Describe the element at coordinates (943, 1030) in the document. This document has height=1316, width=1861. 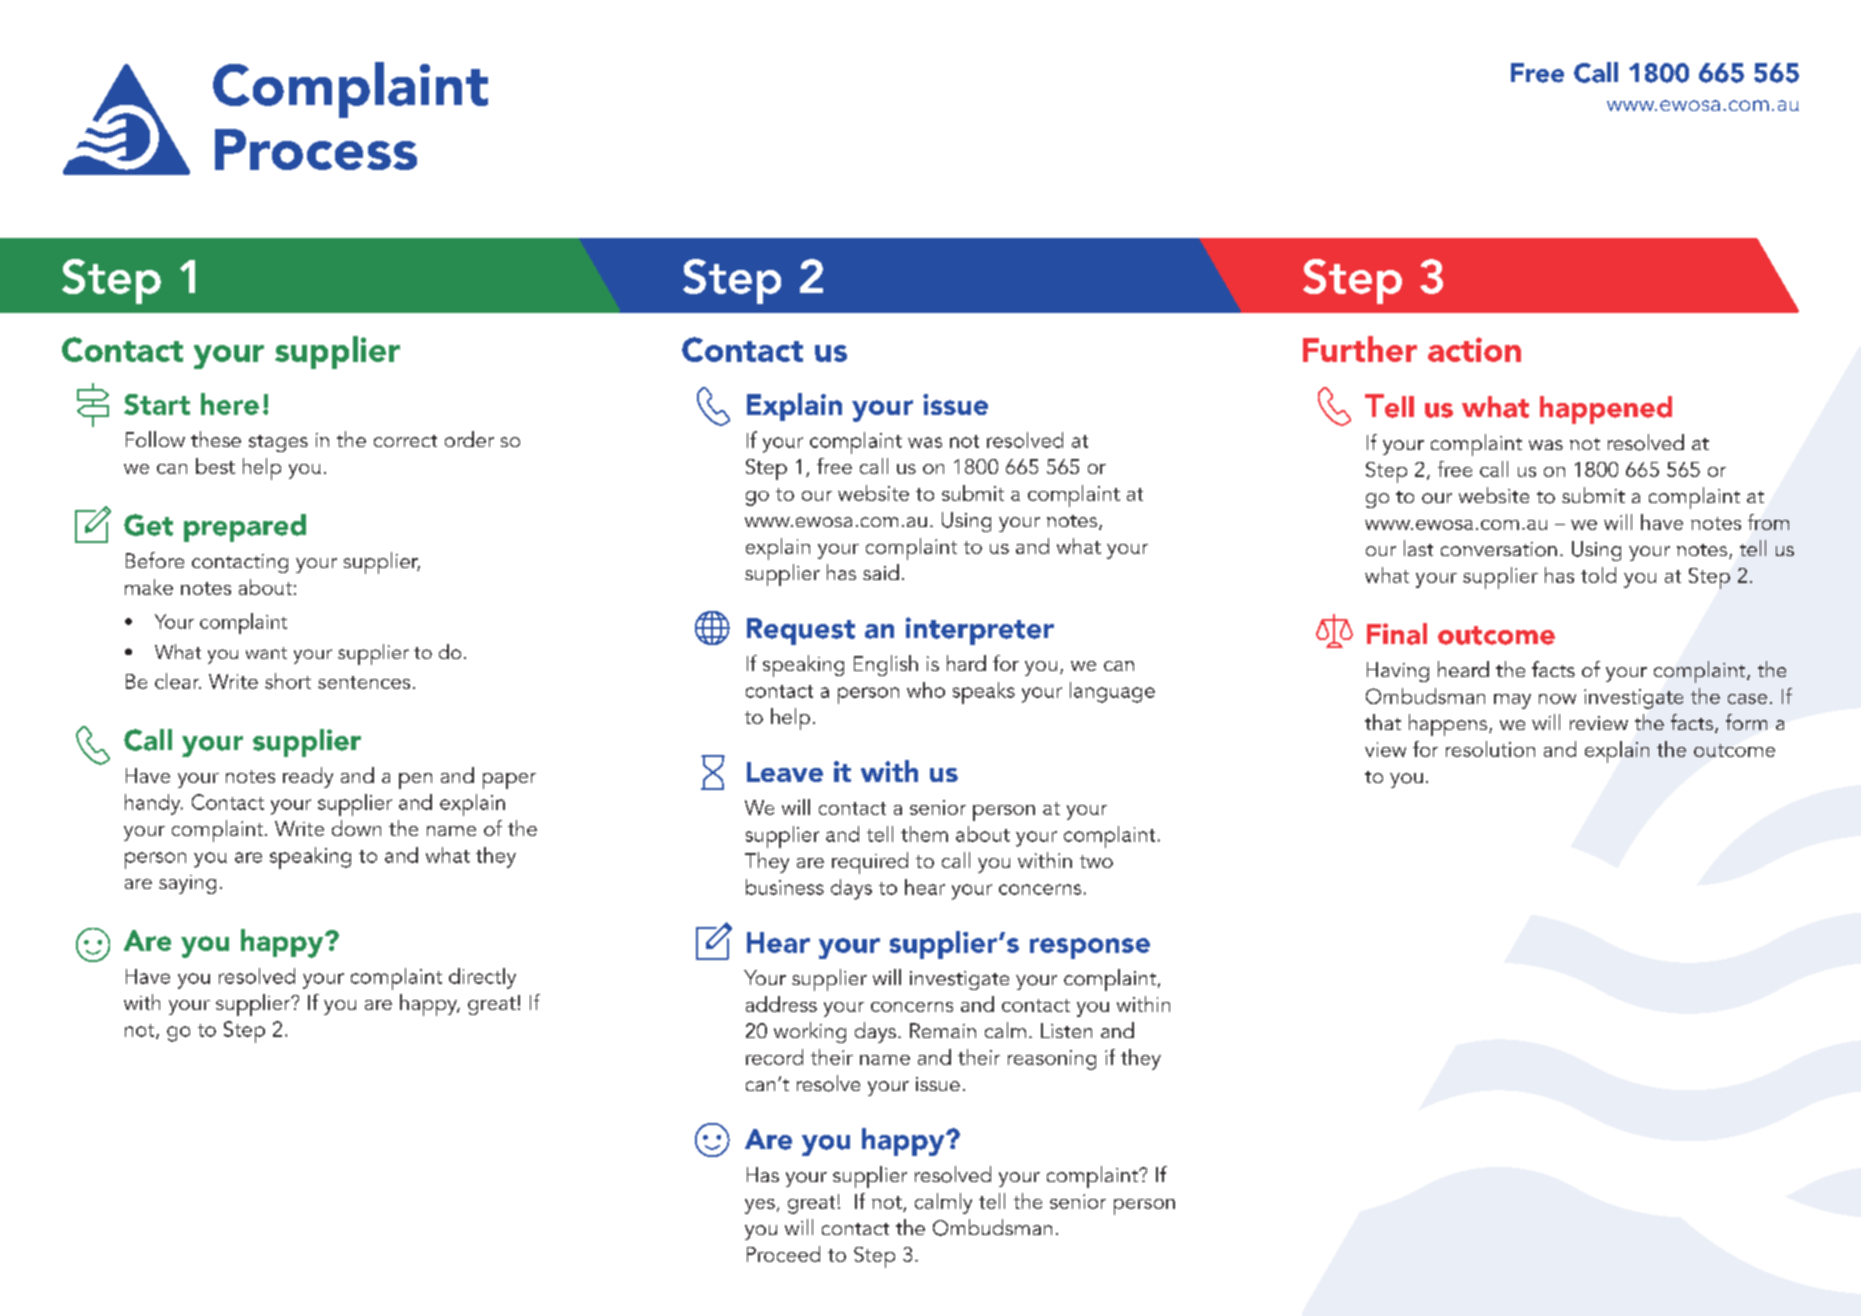
I see `Remain` at that location.
